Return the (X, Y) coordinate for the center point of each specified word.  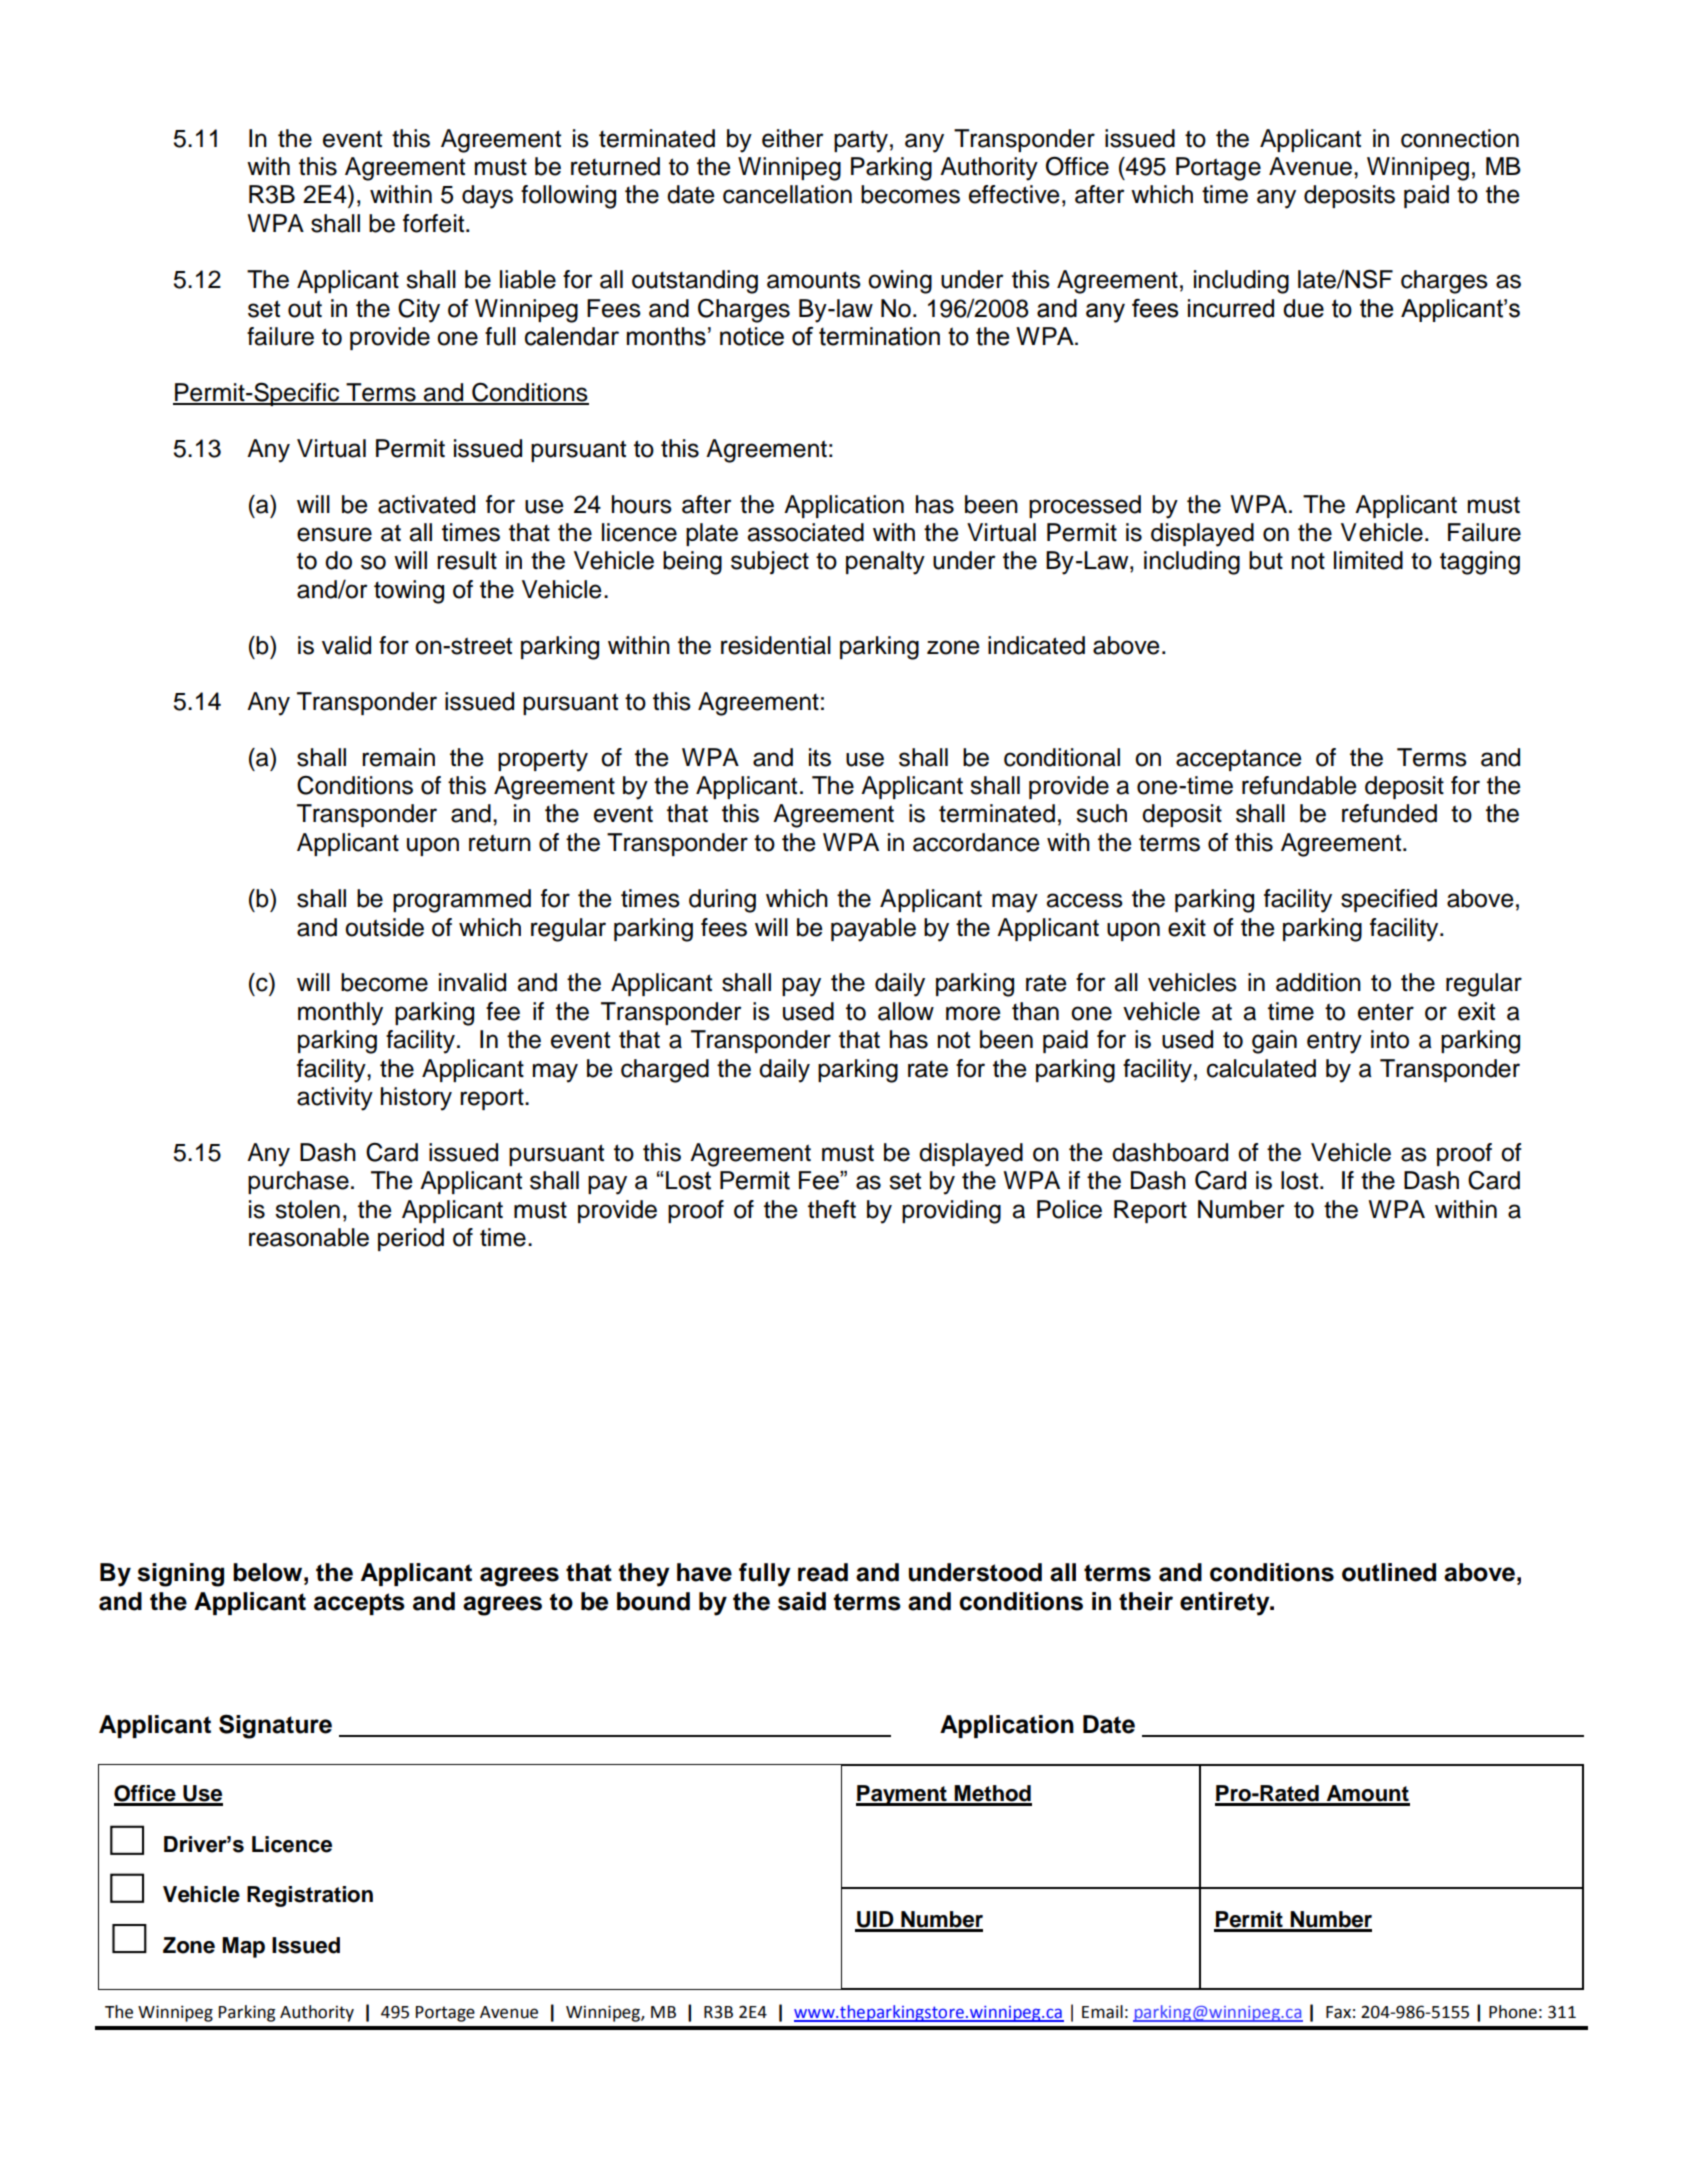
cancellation (787, 194)
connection (1460, 138)
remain (398, 757)
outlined (1389, 1572)
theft (832, 1209)
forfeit (435, 223)
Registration (310, 1896)
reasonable (309, 1237)
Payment (902, 1795)
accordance (976, 842)
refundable (1299, 785)
